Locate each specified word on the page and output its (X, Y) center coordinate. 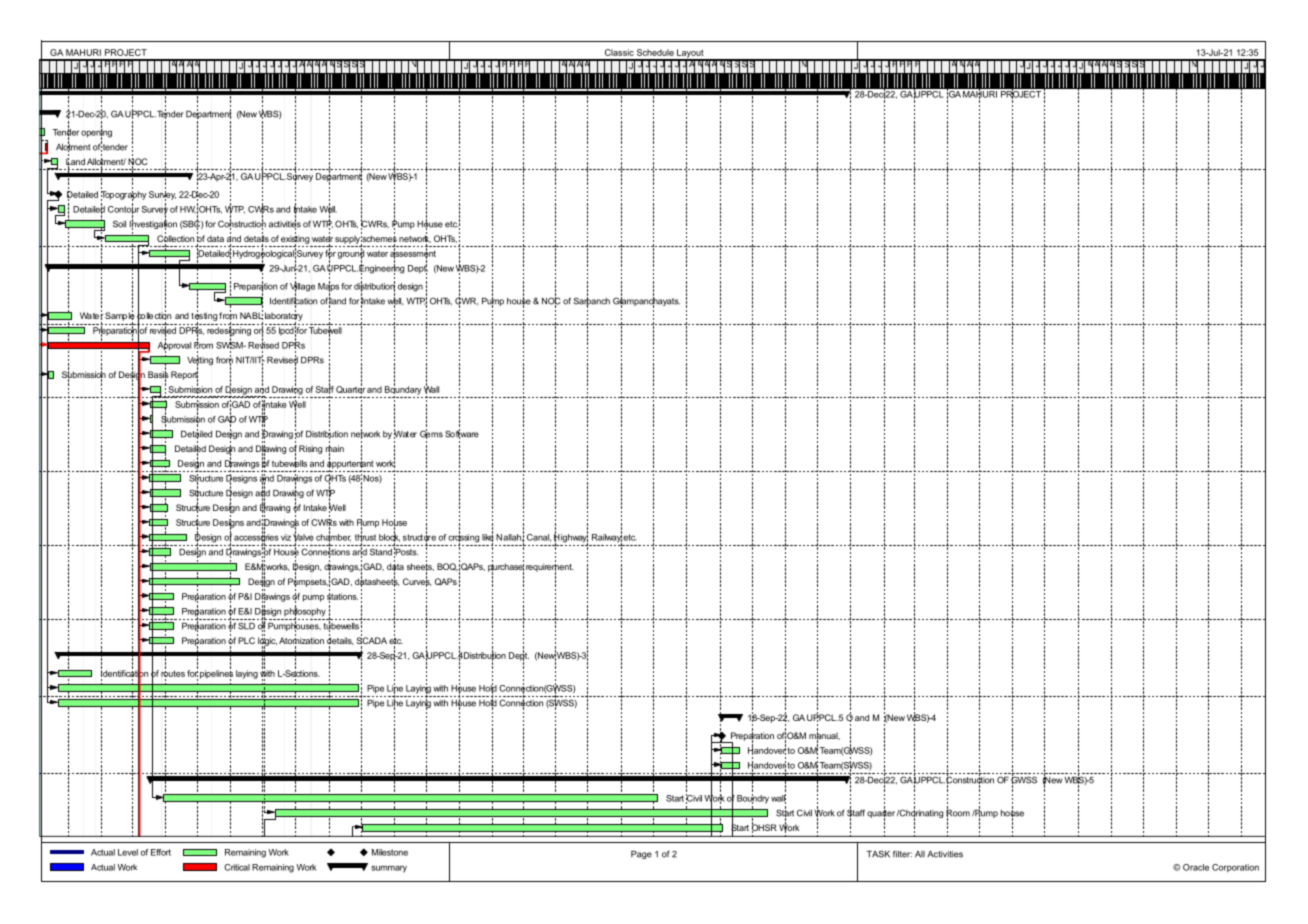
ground (351, 254)
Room (958, 813)
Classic (619, 52)
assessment (413, 253)
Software (462, 434)
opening (96, 133)
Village (302, 287)
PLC (246, 640)
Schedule (655, 52)
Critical (237, 867)
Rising (310, 449)
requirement (550, 567)
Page (641, 854)
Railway (607, 538)
